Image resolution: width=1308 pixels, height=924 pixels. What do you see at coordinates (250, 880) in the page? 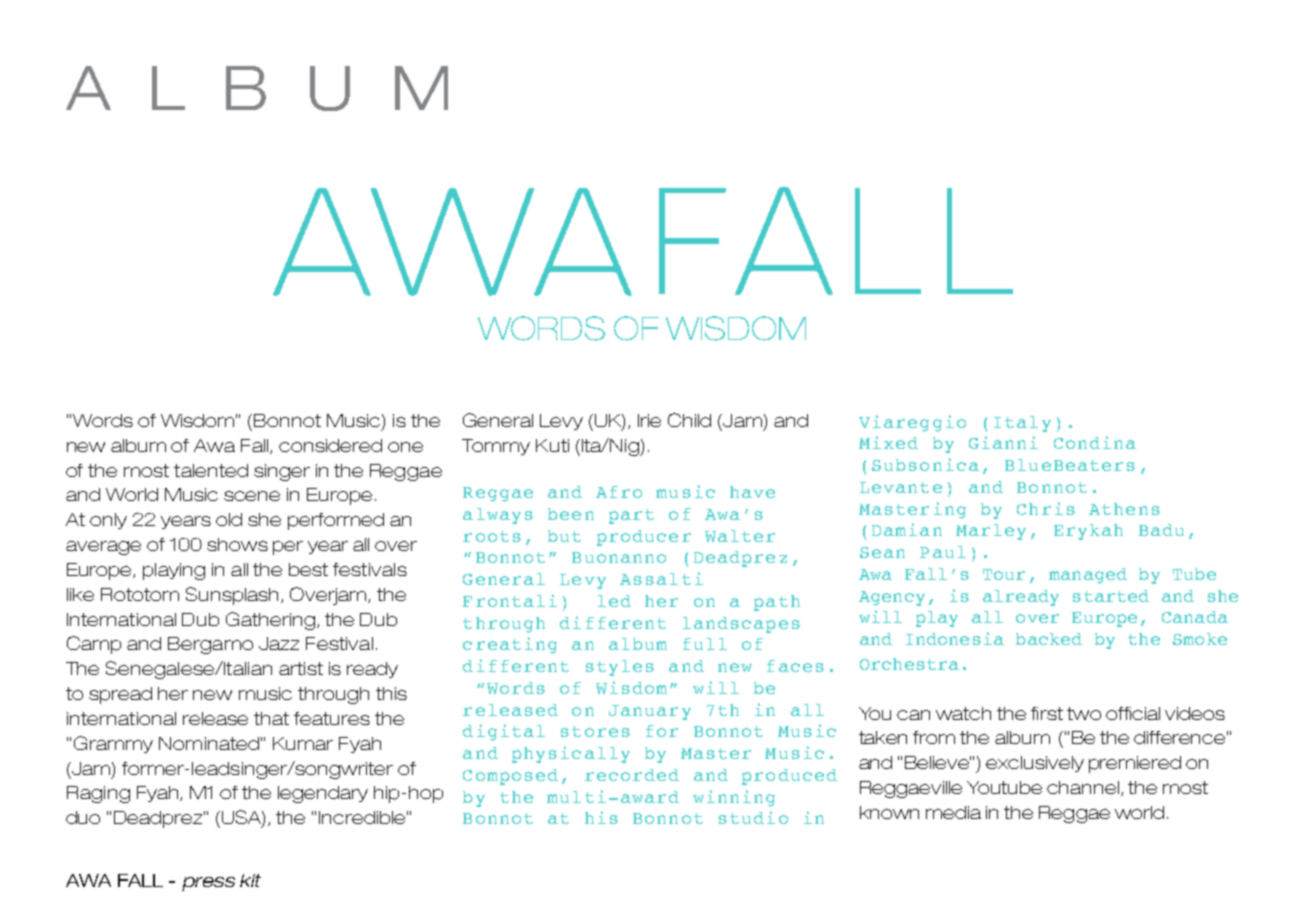
I see `kit` at bounding box center [250, 880].
